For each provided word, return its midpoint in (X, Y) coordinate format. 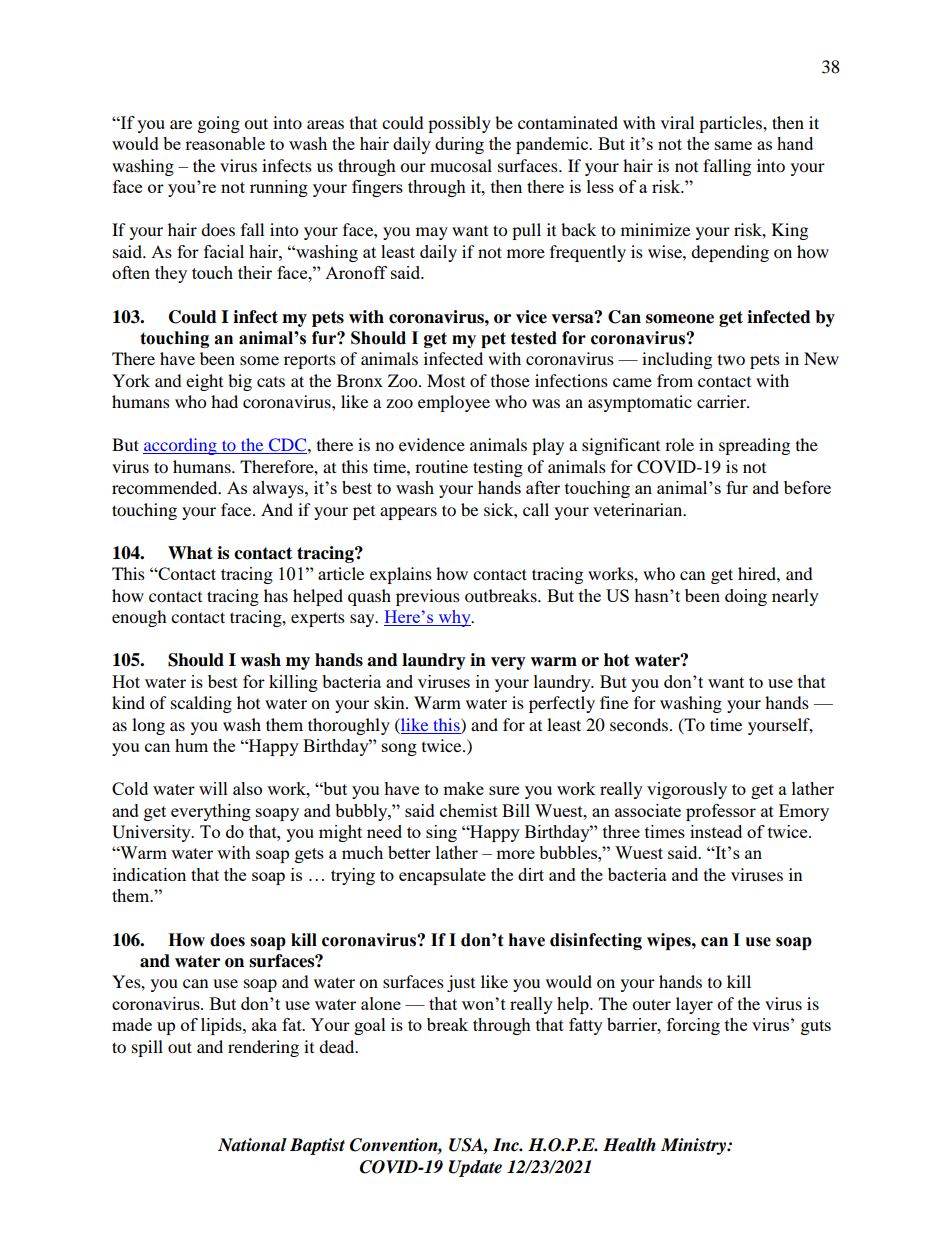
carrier (722, 401)
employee (454, 403)
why (454, 618)
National (252, 1145)
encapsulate (442, 876)
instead (716, 831)
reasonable (225, 143)
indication (149, 874)
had (224, 401)
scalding (201, 704)
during (459, 145)
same (733, 145)
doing (746, 597)
